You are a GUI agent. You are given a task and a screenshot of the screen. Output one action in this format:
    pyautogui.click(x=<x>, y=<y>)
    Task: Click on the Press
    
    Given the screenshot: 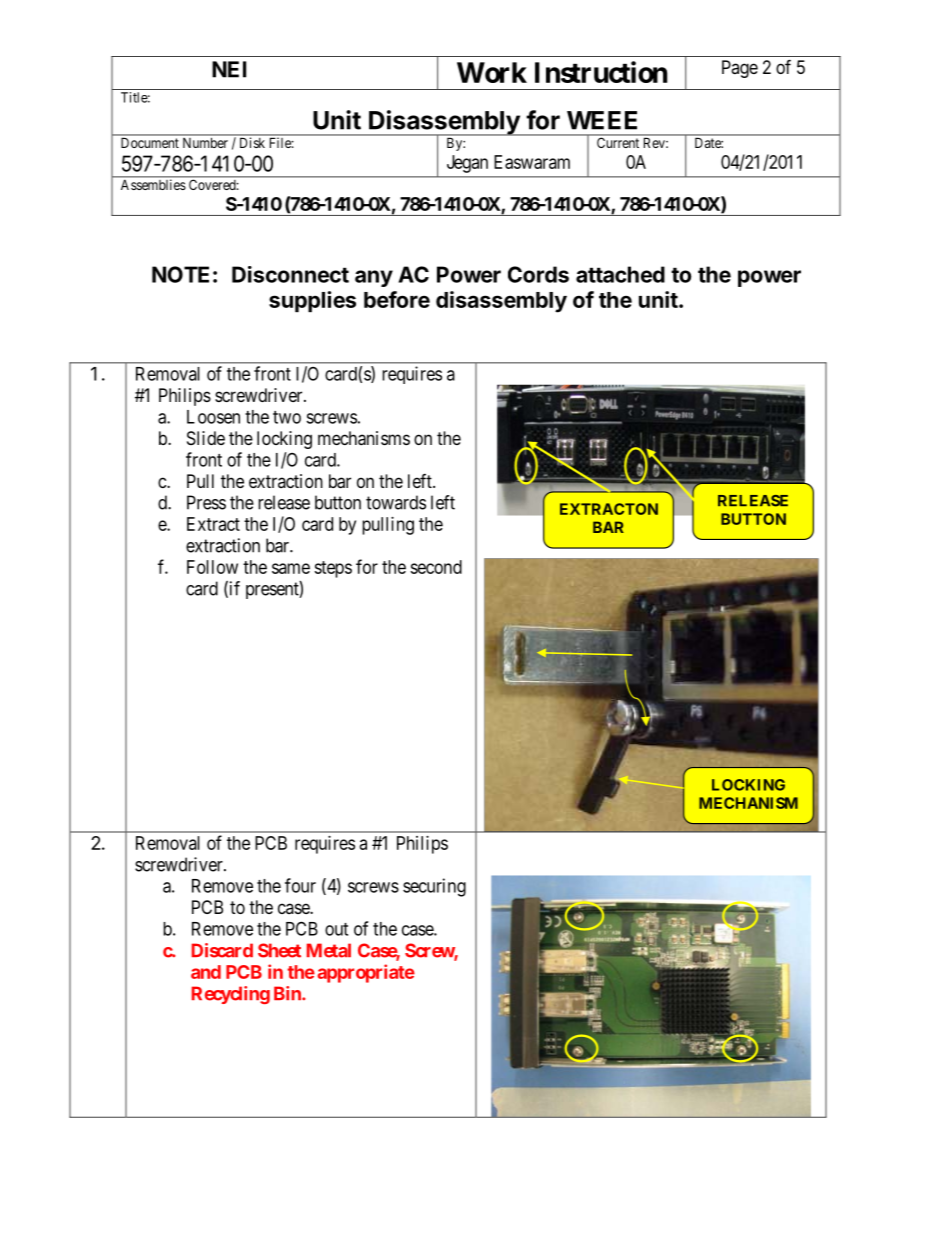 What is the action you would take?
    pyautogui.click(x=206, y=502)
